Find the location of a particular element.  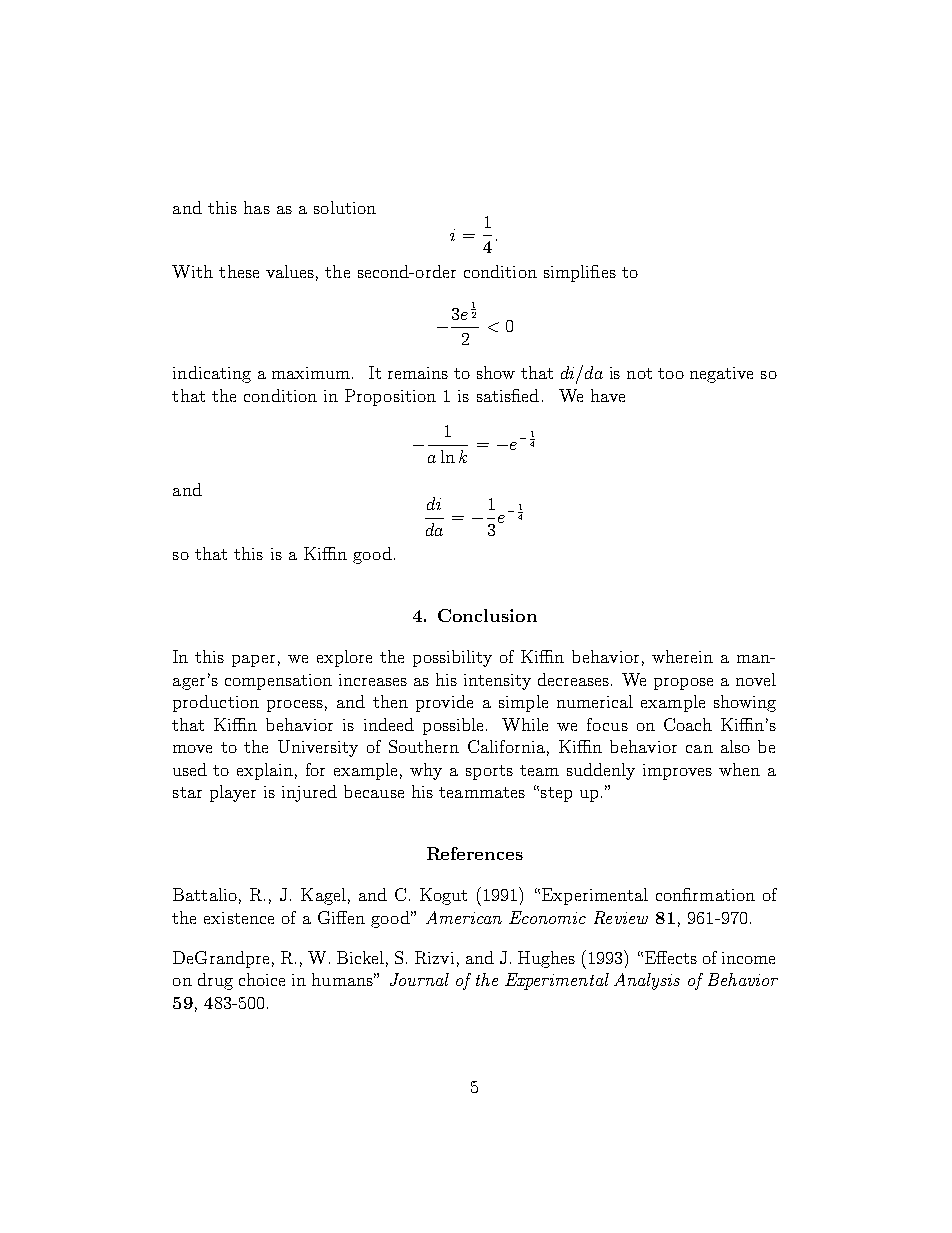

Rizvi is located at coordinates (434, 957).
